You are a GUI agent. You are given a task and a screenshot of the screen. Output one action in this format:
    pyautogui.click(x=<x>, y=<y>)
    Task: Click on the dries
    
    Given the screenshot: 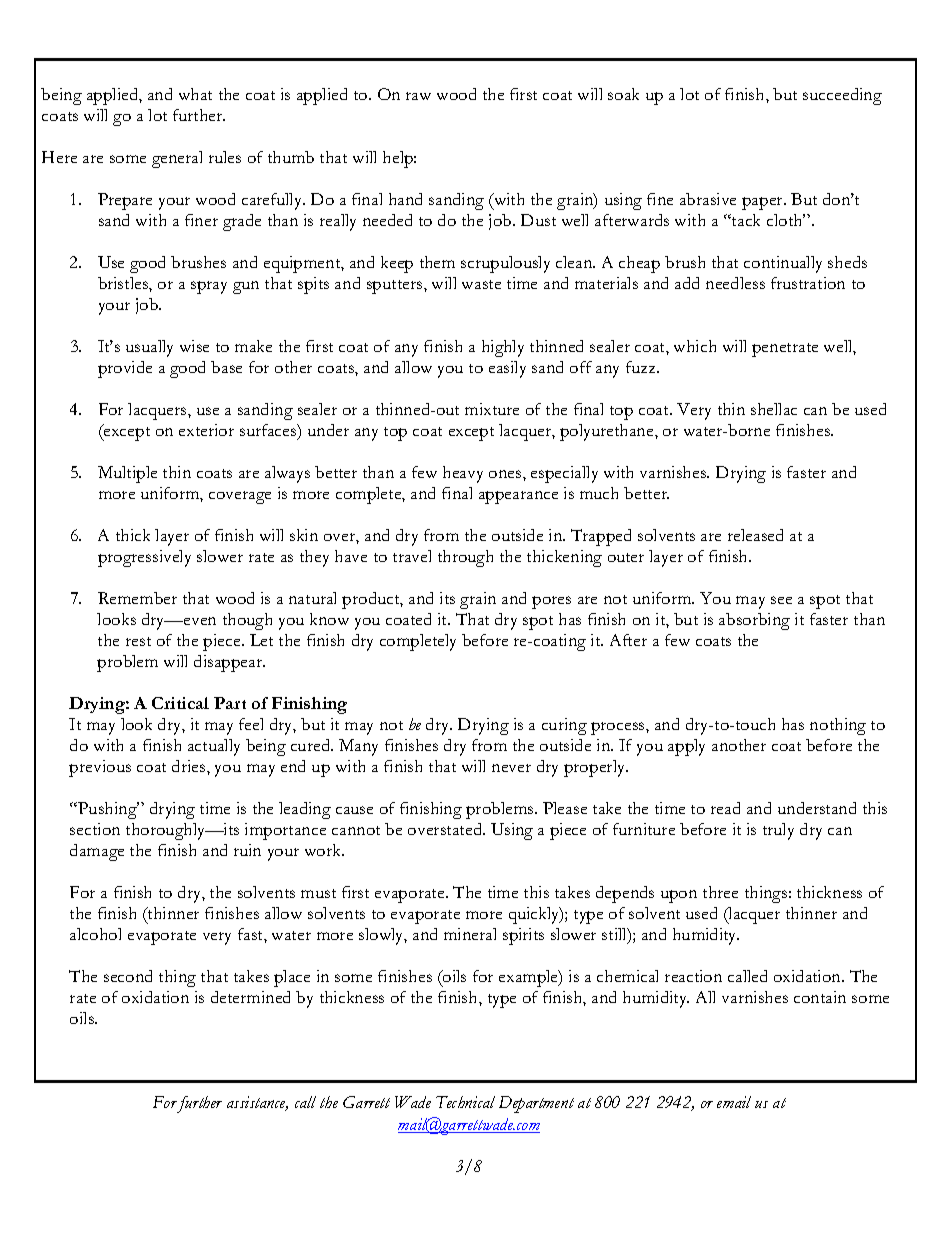 What is the action you would take?
    pyautogui.click(x=190, y=766)
